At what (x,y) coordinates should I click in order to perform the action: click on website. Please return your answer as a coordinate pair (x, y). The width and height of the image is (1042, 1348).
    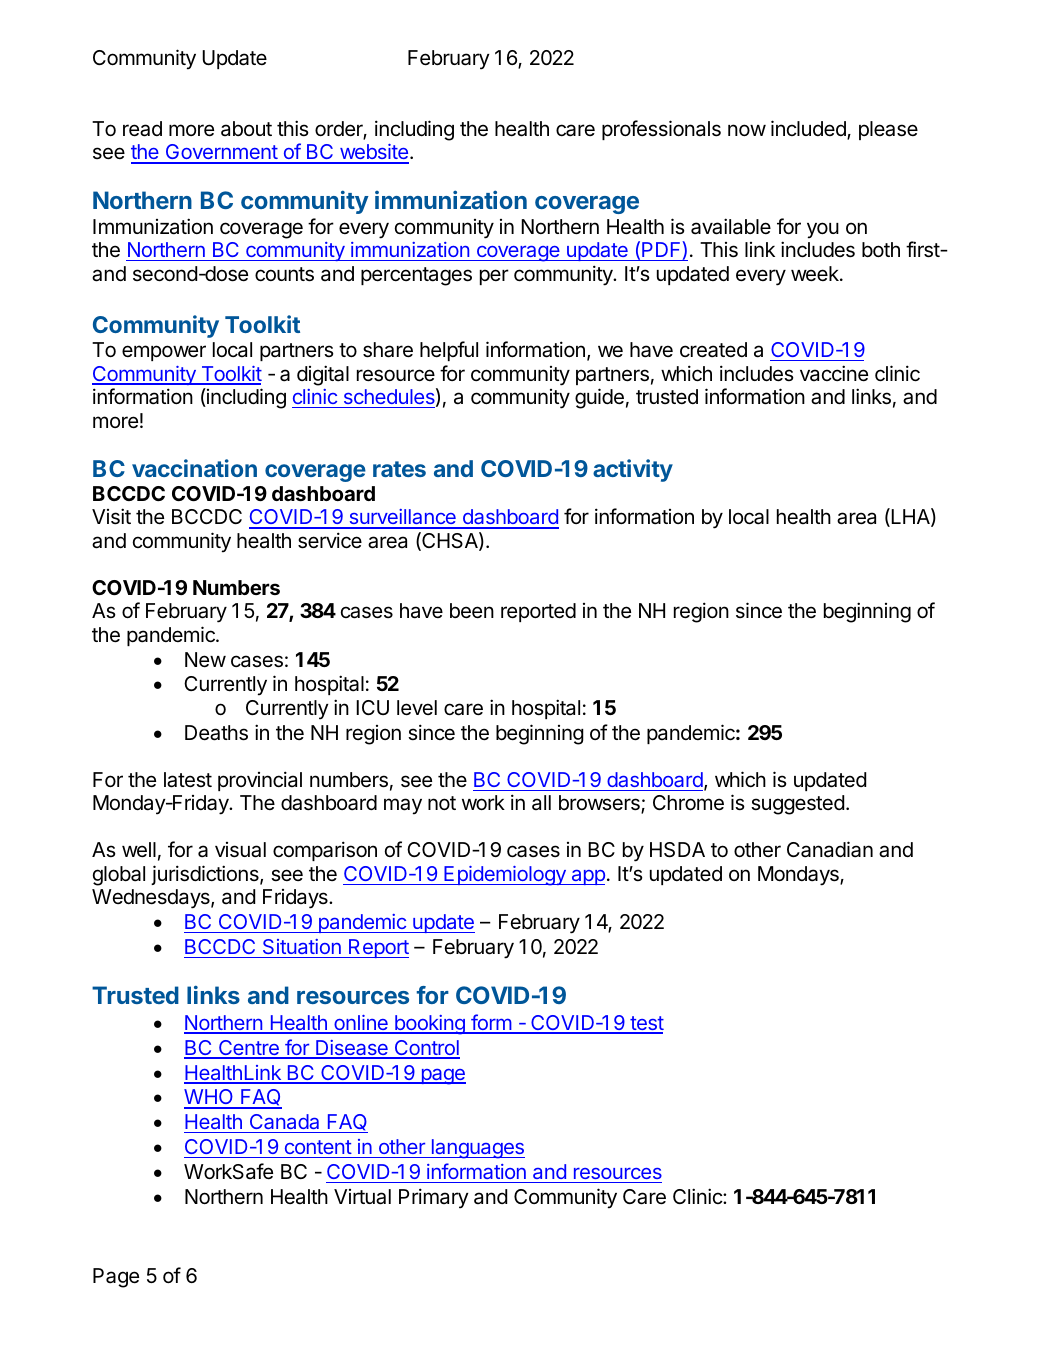
    Looking at the image, I should click on (373, 153).
